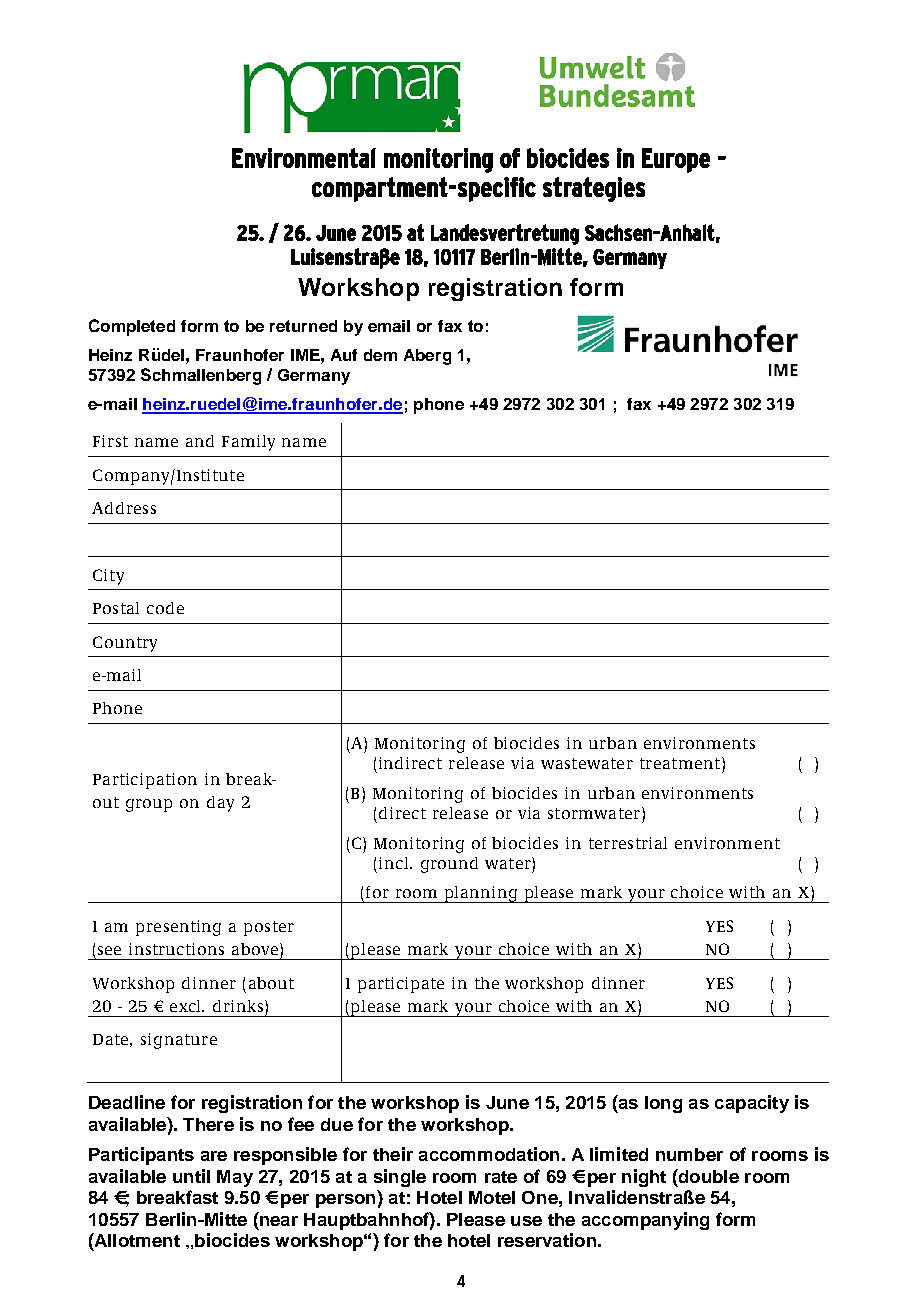  What do you see at coordinates (191, 1176) in the image?
I see `until` at bounding box center [191, 1176].
